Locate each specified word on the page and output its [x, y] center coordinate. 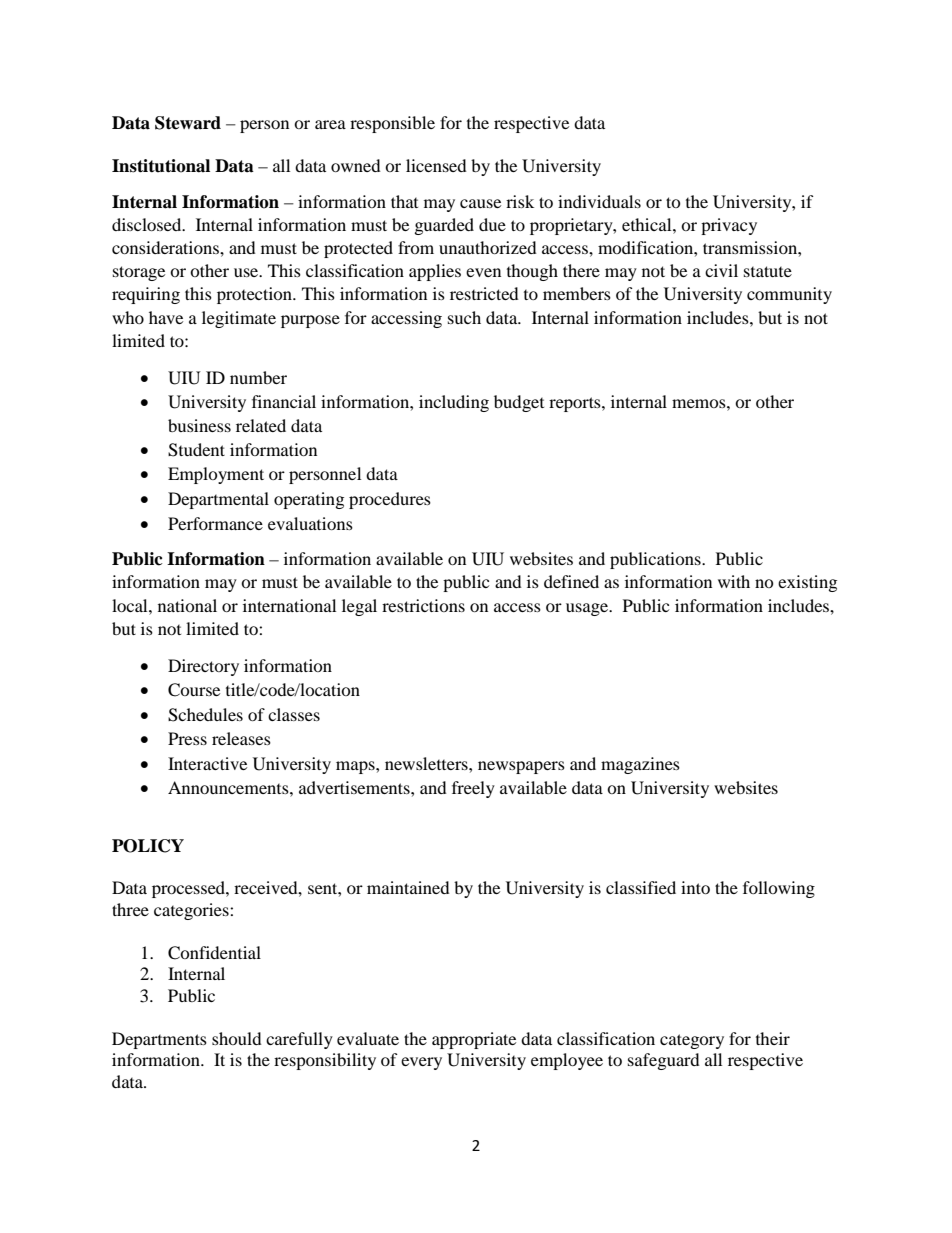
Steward [188, 123]
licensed [436, 165]
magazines [640, 765]
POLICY [148, 846]
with [734, 581]
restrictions [423, 605]
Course [194, 690]
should [237, 1038]
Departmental [218, 500]
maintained [408, 887]
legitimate [239, 319]
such [464, 317]
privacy [729, 226]
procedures [390, 500]
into [695, 887]
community [789, 295]
